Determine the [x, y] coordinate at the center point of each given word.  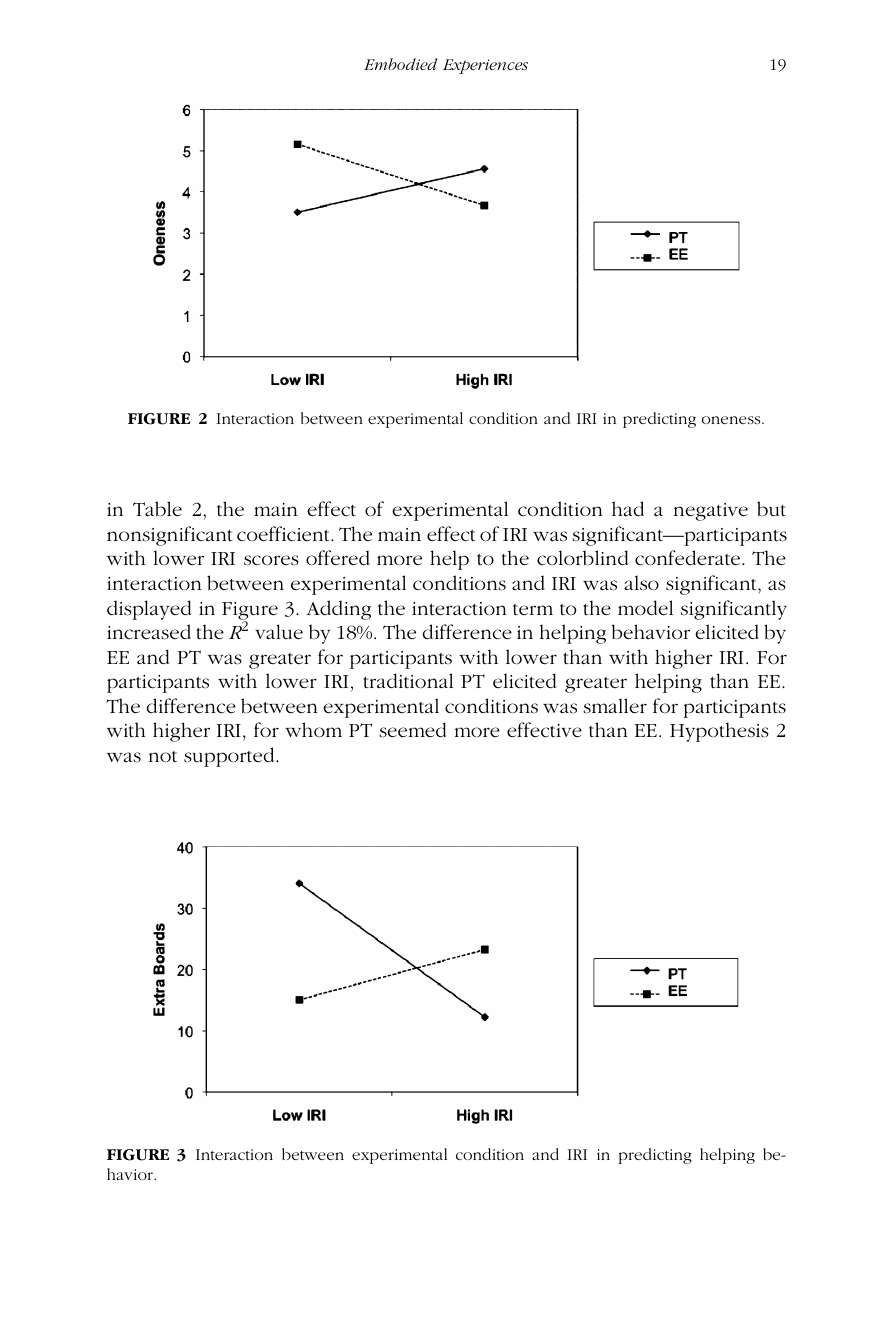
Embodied [401, 64]
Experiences [485, 66]
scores [271, 560]
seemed [413, 730]
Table [157, 509]
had [628, 508]
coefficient [284, 534]
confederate [689, 558]
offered [338, 558]
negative [711, 512]
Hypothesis [719, 732]
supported [230, 757]
